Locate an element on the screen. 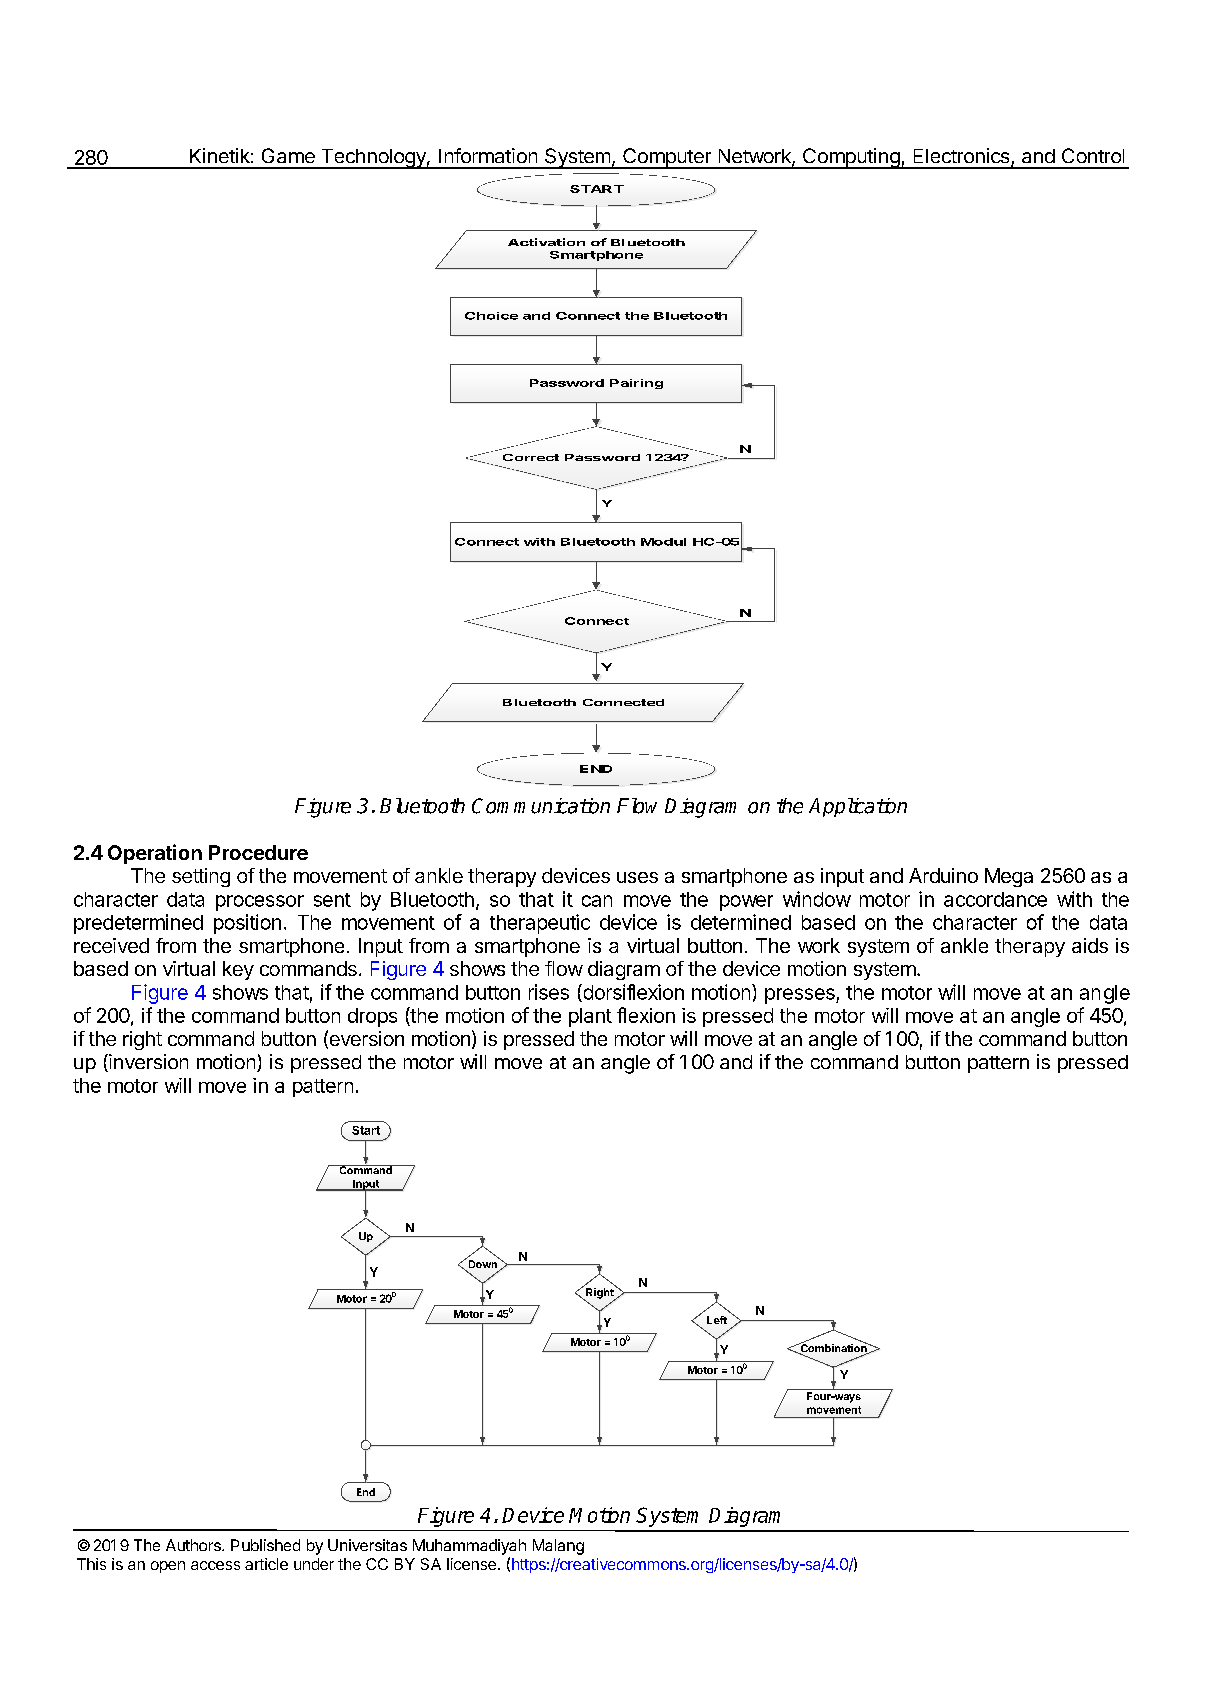 This screenshot has width=1205, height=1704. Activation is located at coordinates (546, 242).
